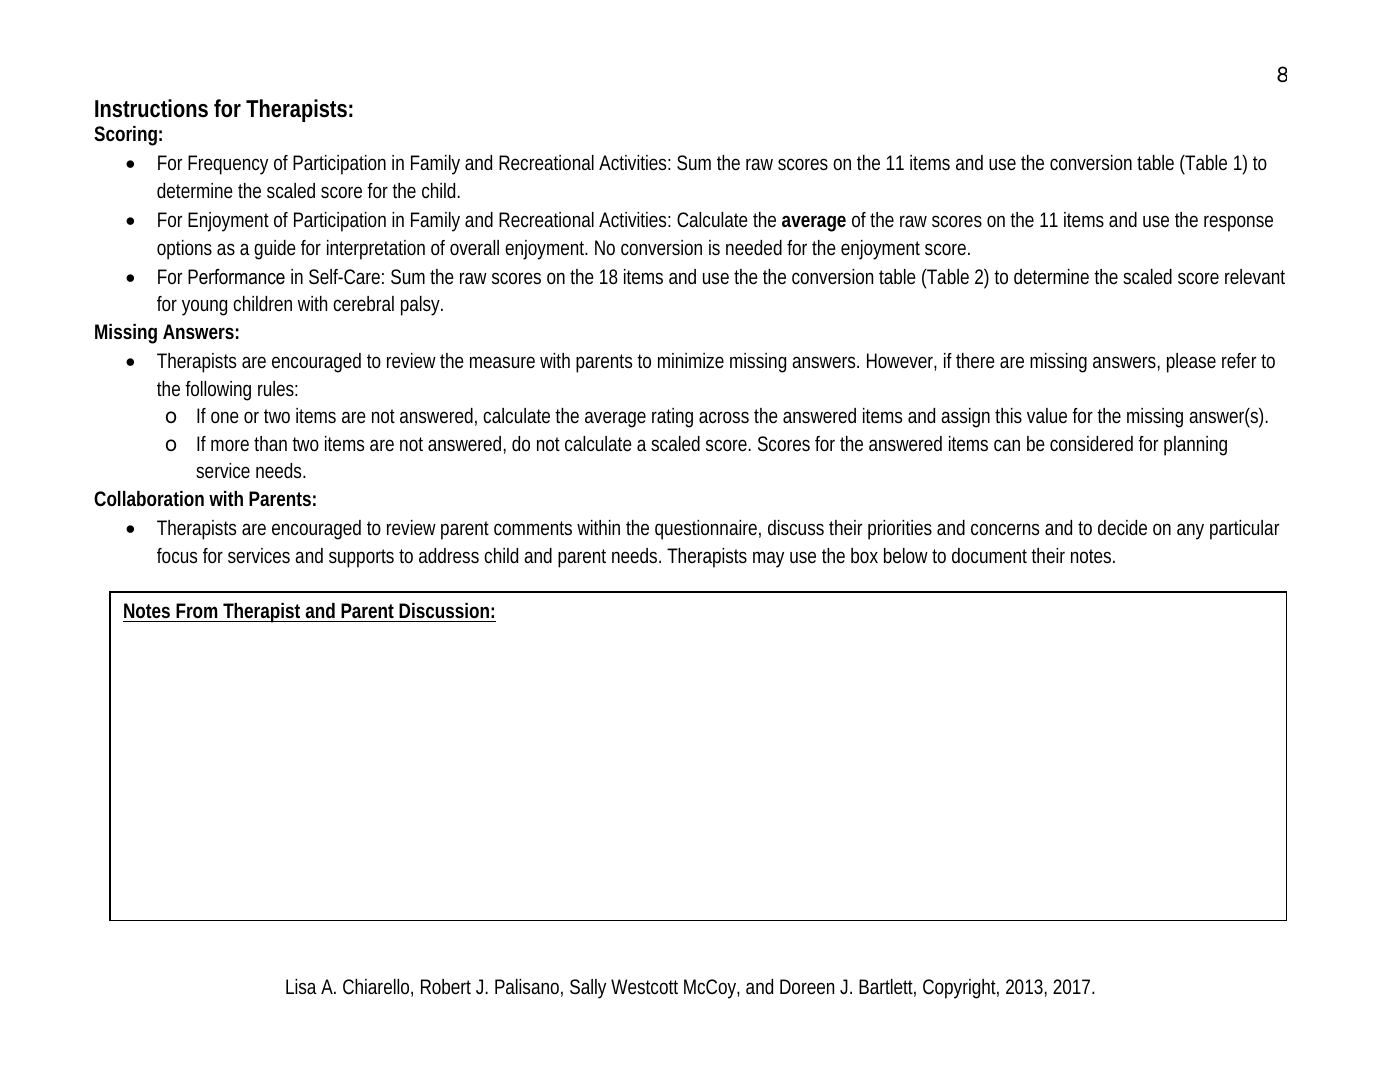 The image size is (1381, 1067). I want to click on box, so click(864, 555).
